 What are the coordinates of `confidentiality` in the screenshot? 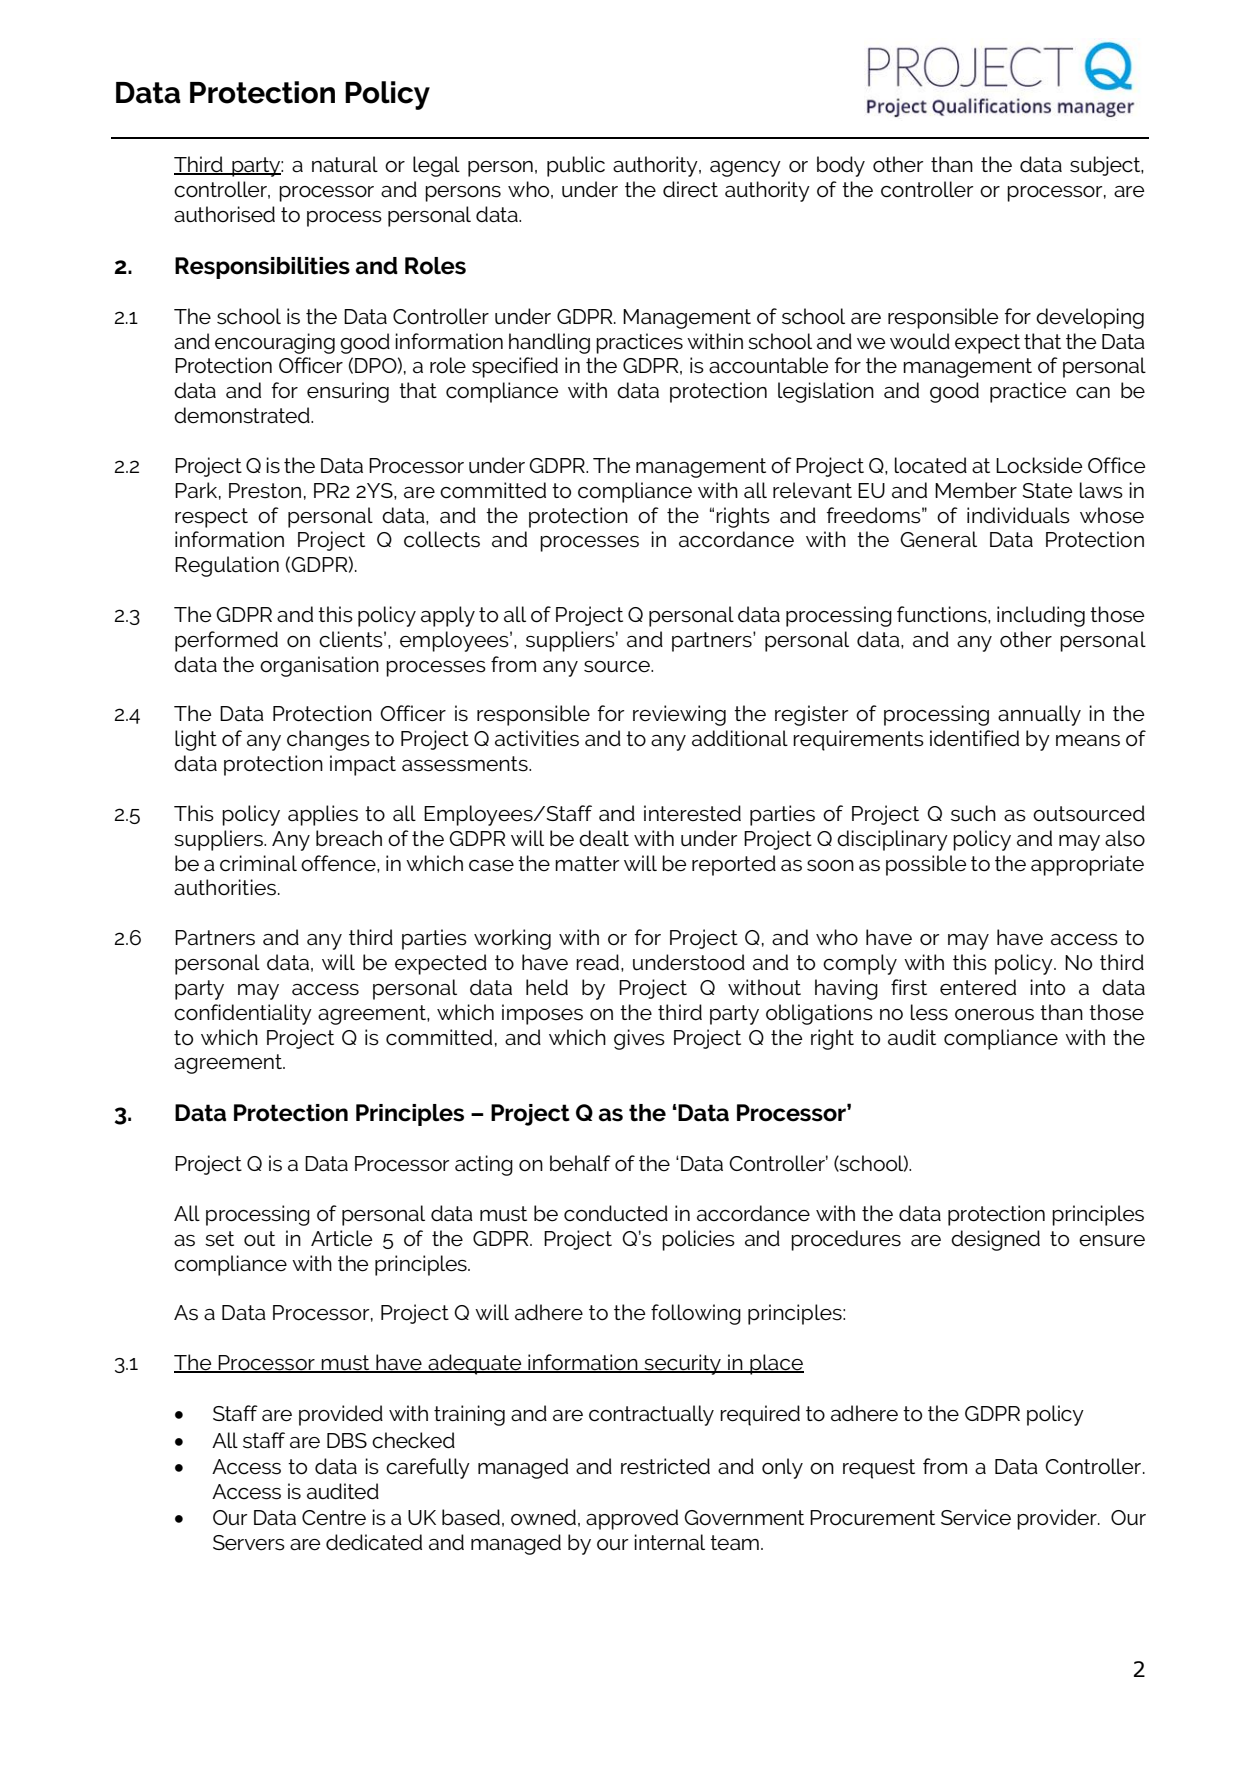 It's located at (243, 1014).
